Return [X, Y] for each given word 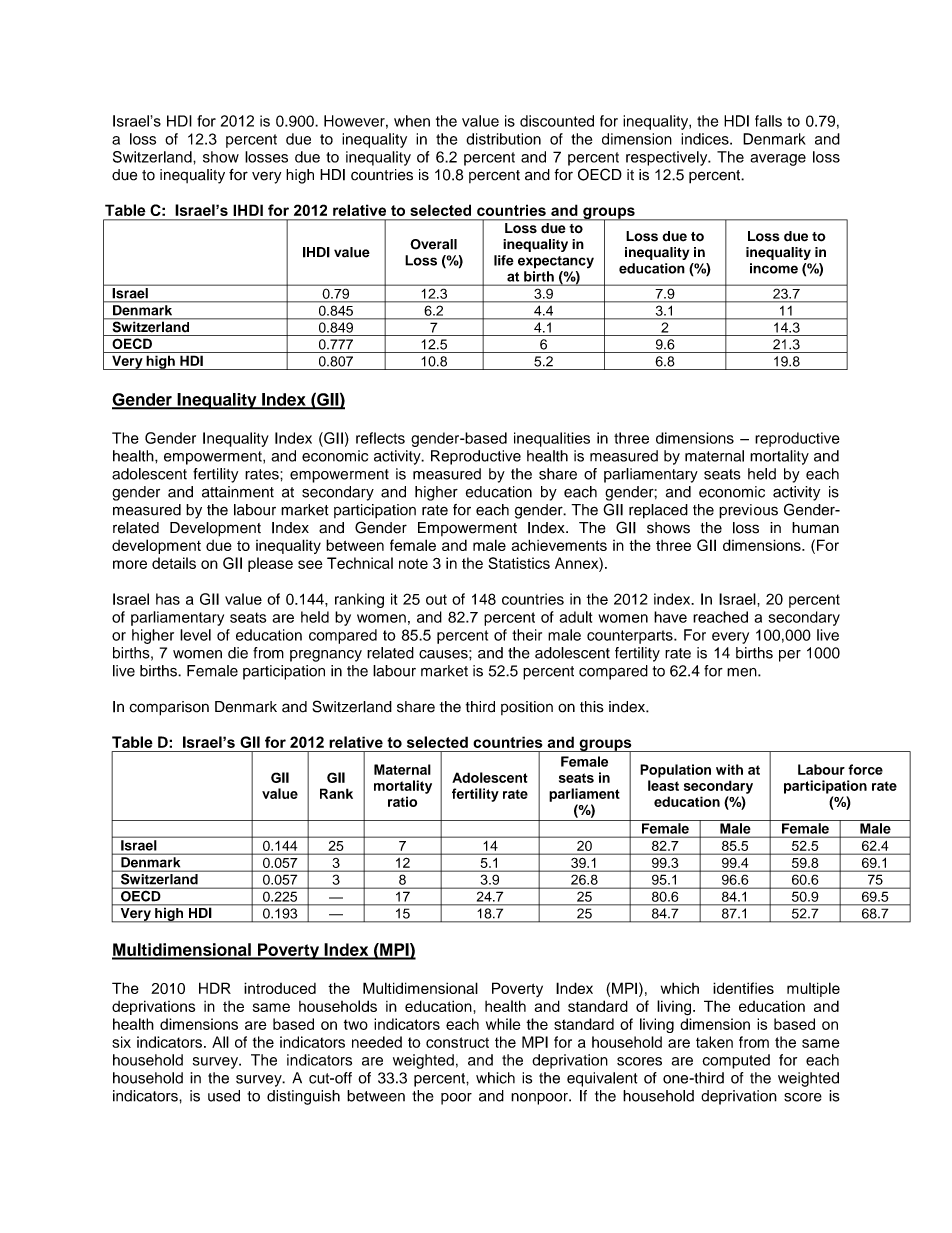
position [527, 708]
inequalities [552, 439]
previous [748, 511]
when [412, 121]
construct [457, 1042]
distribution [503, 139]
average [778, 160]
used [224, 1096]
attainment [238, 492]
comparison [169, 708]
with [729, 769]
